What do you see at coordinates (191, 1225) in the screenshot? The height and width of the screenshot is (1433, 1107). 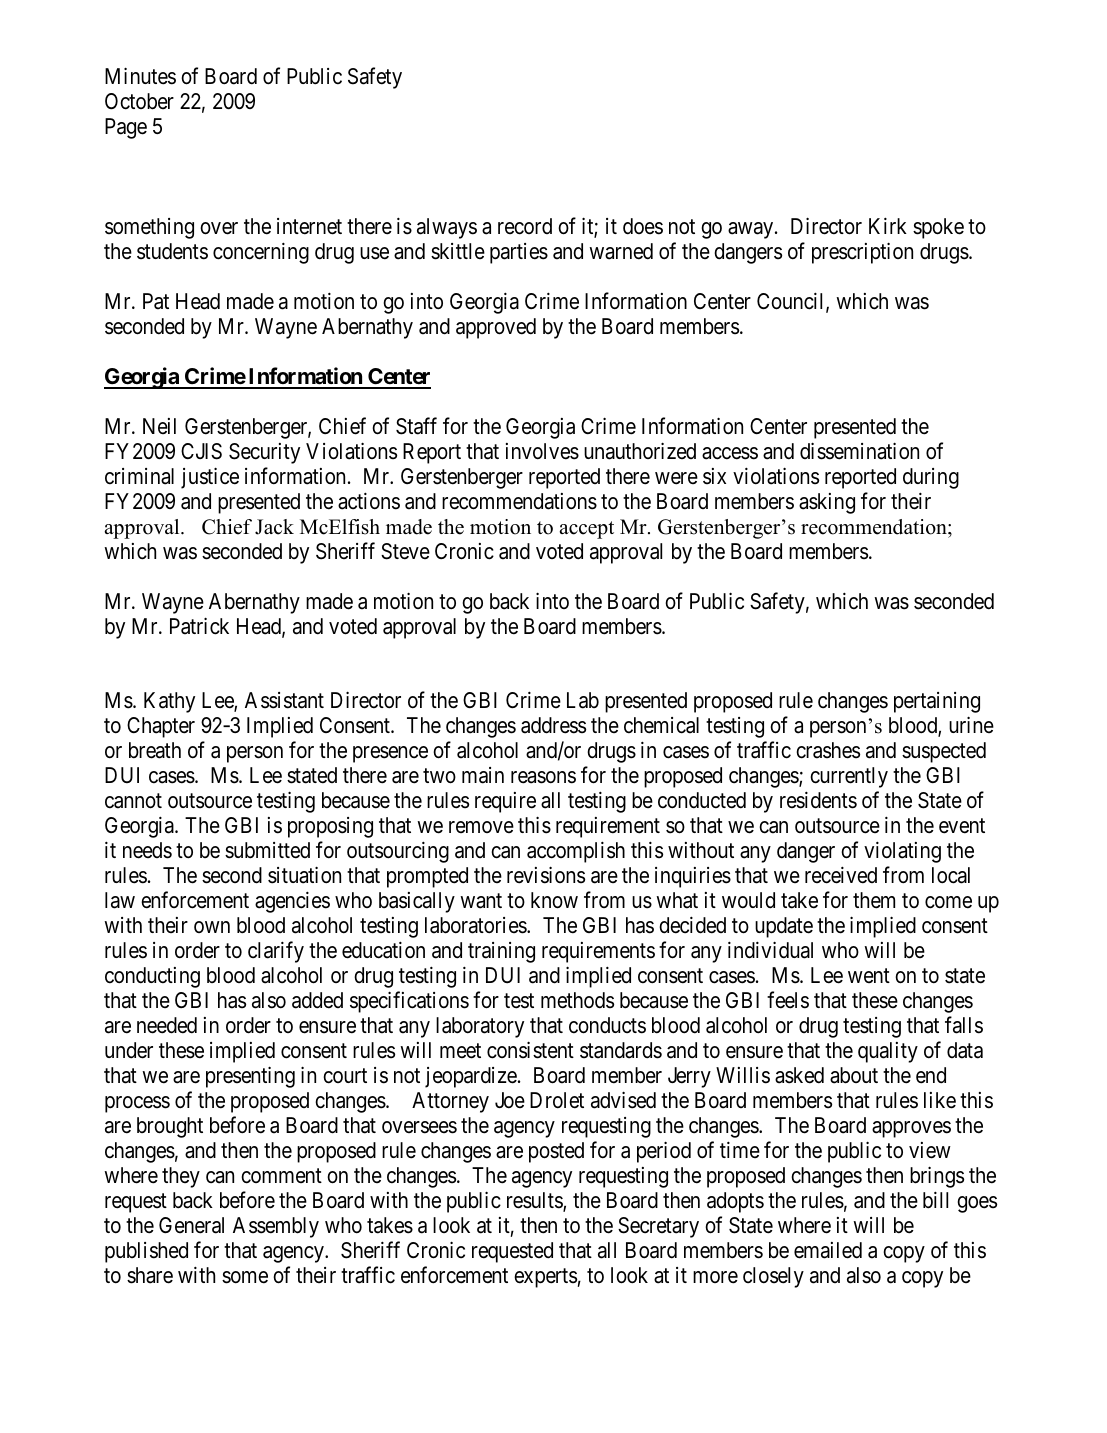 I see `General` at bounding box center [191, 1225].
